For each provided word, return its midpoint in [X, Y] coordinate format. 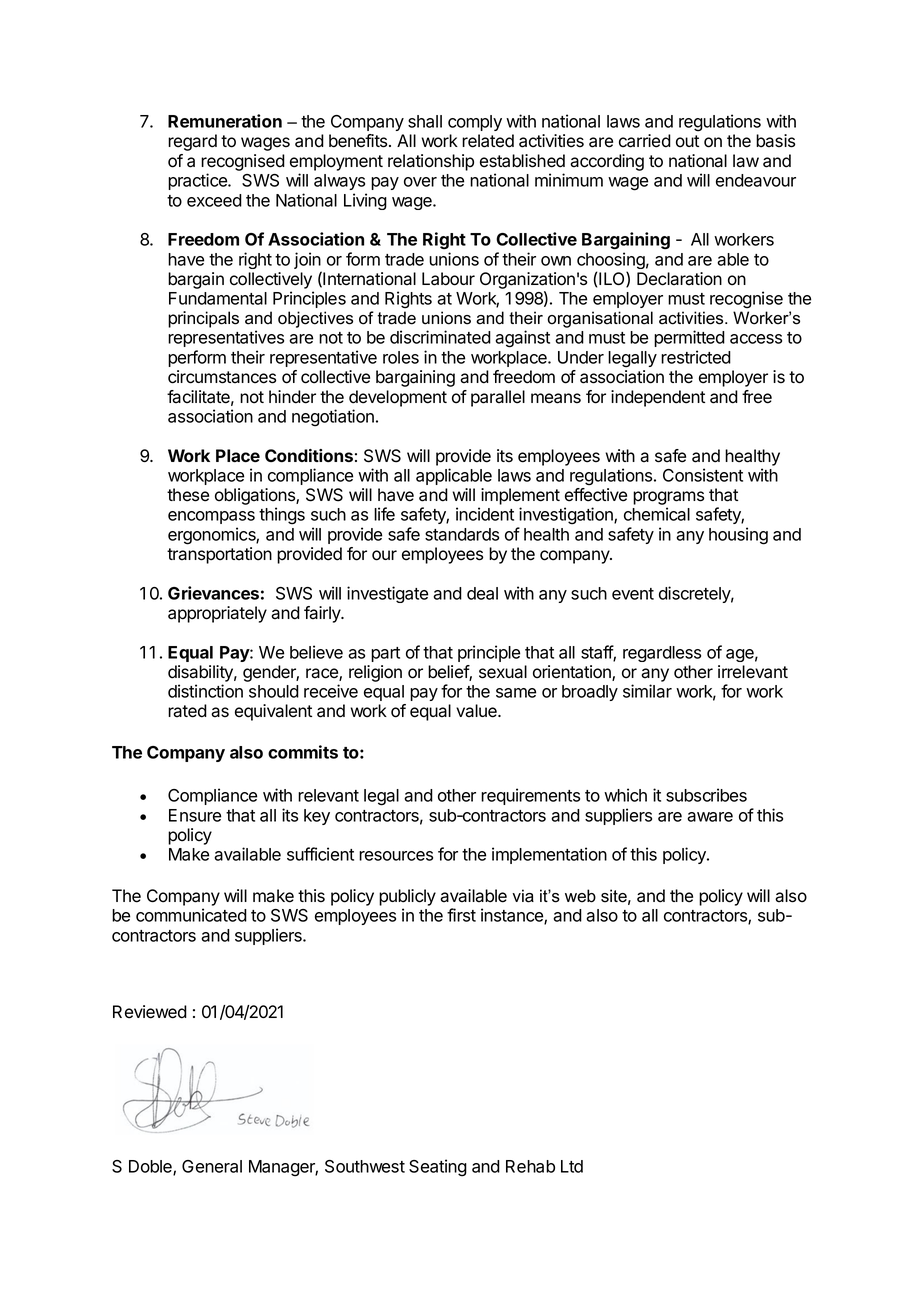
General [212, 1166]
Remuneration [225, 121]
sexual [503, 672]
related [488, 141]
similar [647, 691]
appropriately [217, 614]
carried [645, 141]
